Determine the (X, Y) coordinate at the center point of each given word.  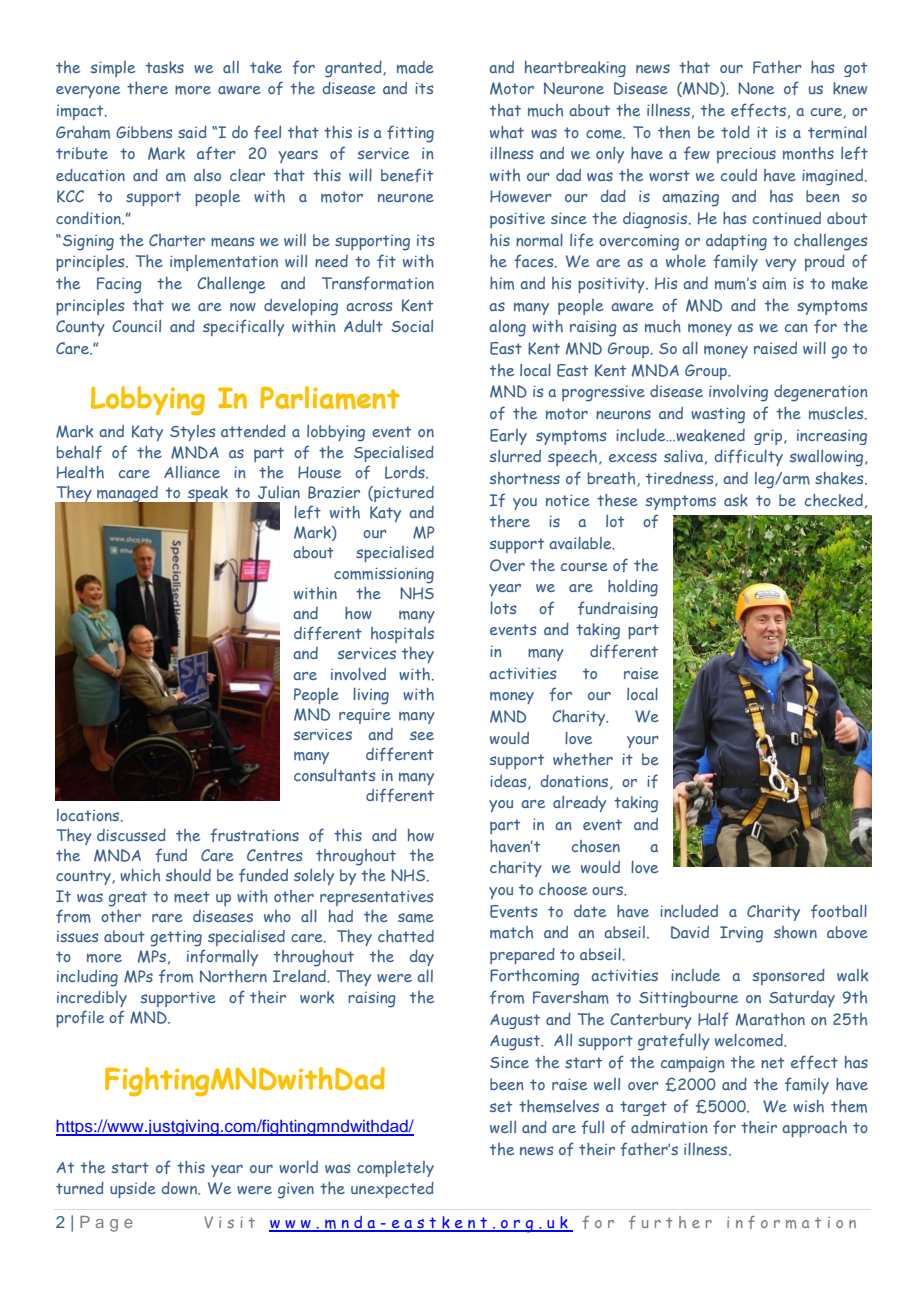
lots (503, 608)
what (507, 132)
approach (814, 1129)
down (180, 1188)
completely (395, 1169)
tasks (165, 67)
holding (633, 588)
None (756, 88)
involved (358, 674)
